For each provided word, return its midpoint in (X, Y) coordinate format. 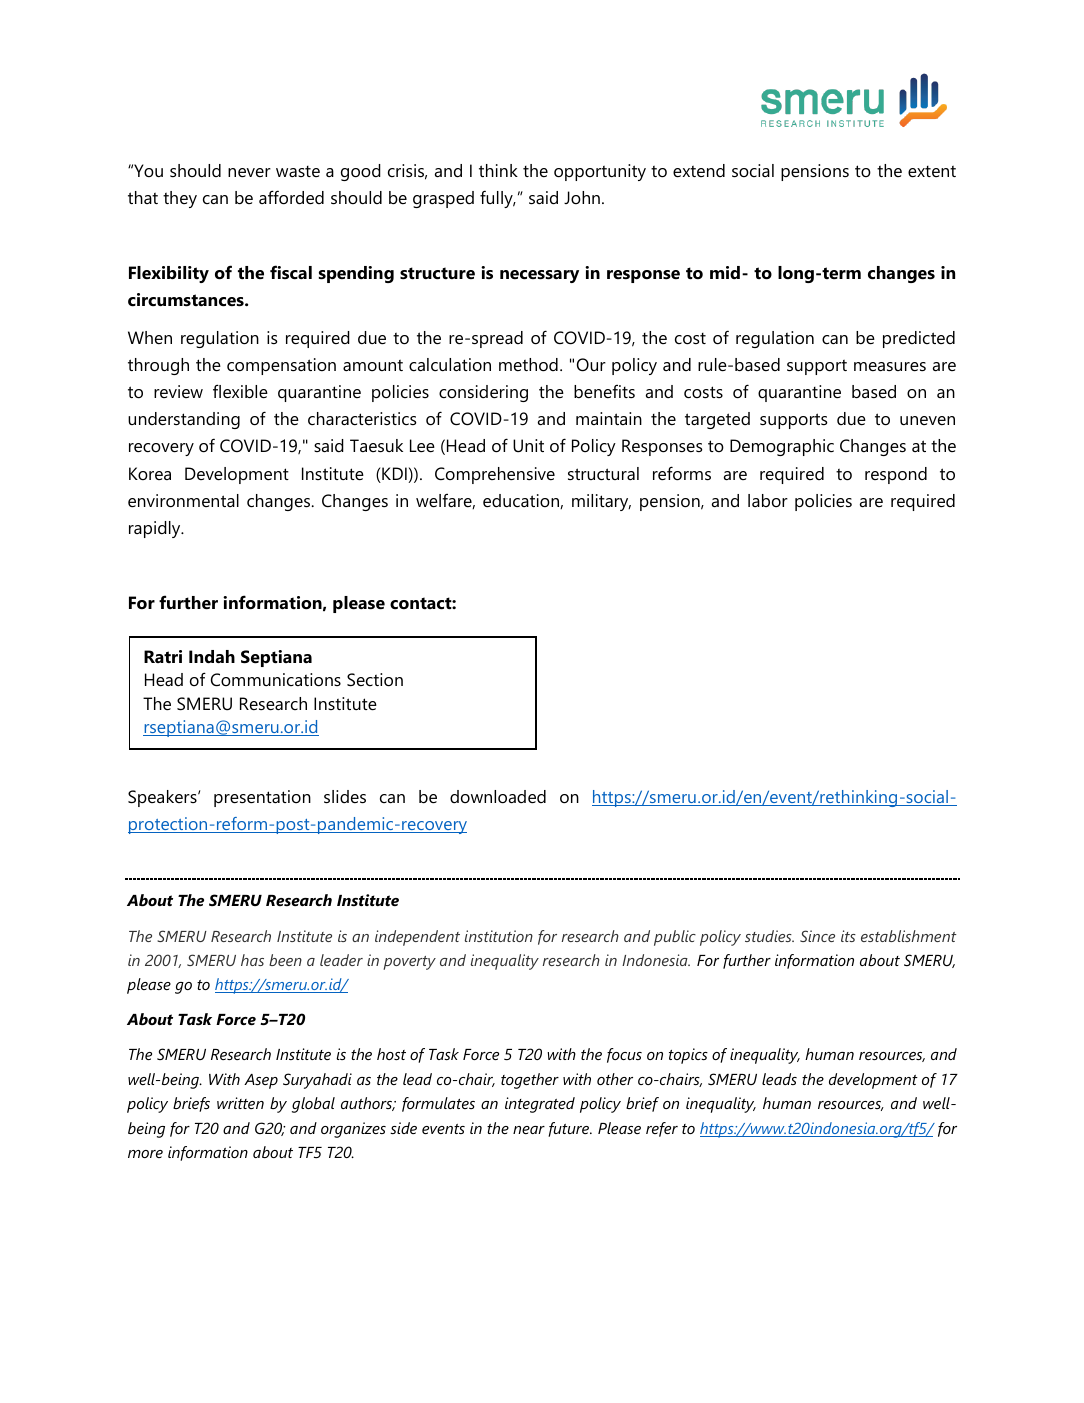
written (240, 1103)
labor (768, 500)
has (252, 960)
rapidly (156, 529)
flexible (240, 391)
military (601, 502)
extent (932, 172)
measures (890, 367)
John (582, 197)
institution (499, 936)
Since (817, 936)
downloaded (498, 797)
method (528, 365)
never (249, 172)
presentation (262, 798)
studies (769, 936)
